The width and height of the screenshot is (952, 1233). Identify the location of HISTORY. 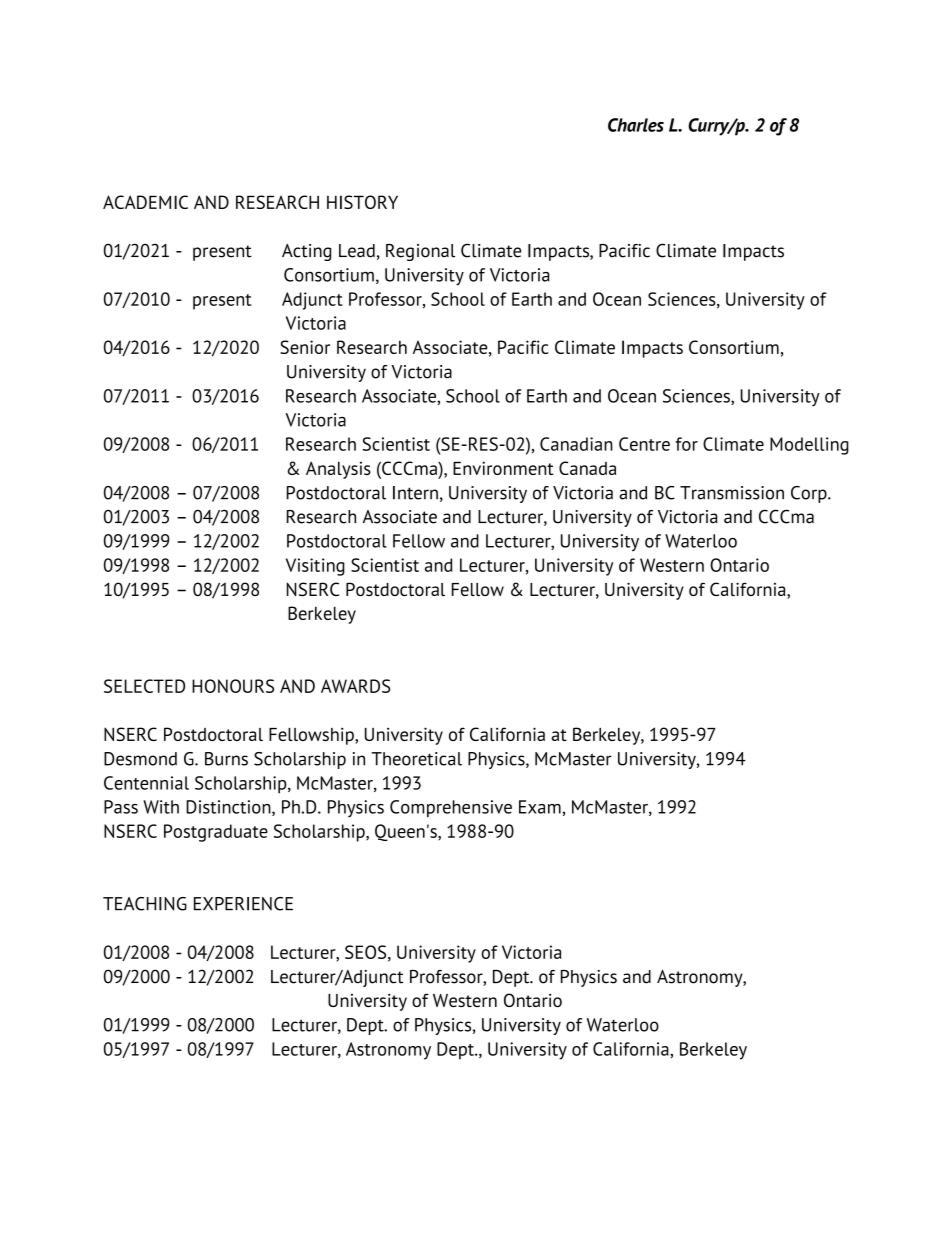
(362, 202).
